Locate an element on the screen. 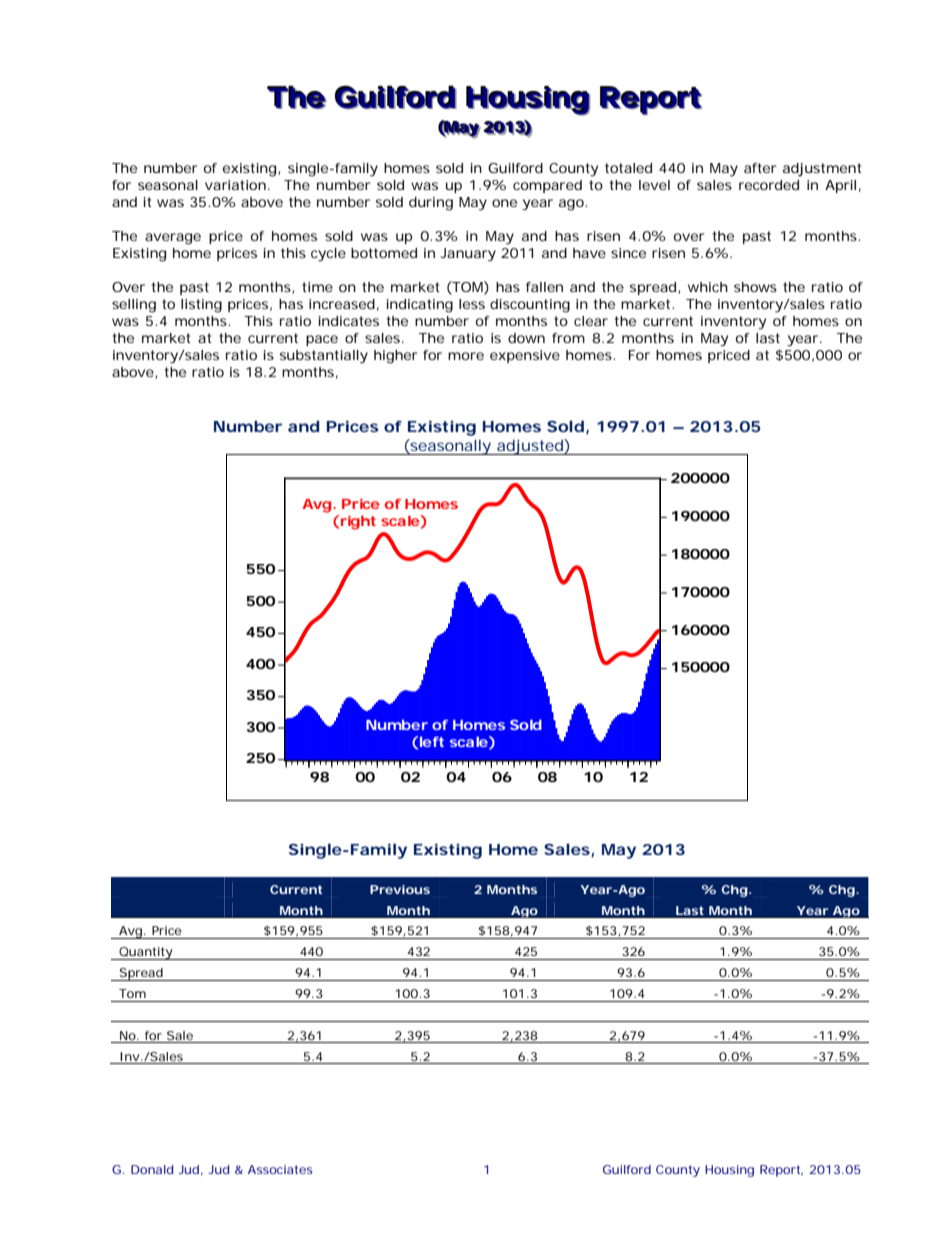 This screenshot has width=952, height=1233. Housing is located at coordinates (729, 1171).
